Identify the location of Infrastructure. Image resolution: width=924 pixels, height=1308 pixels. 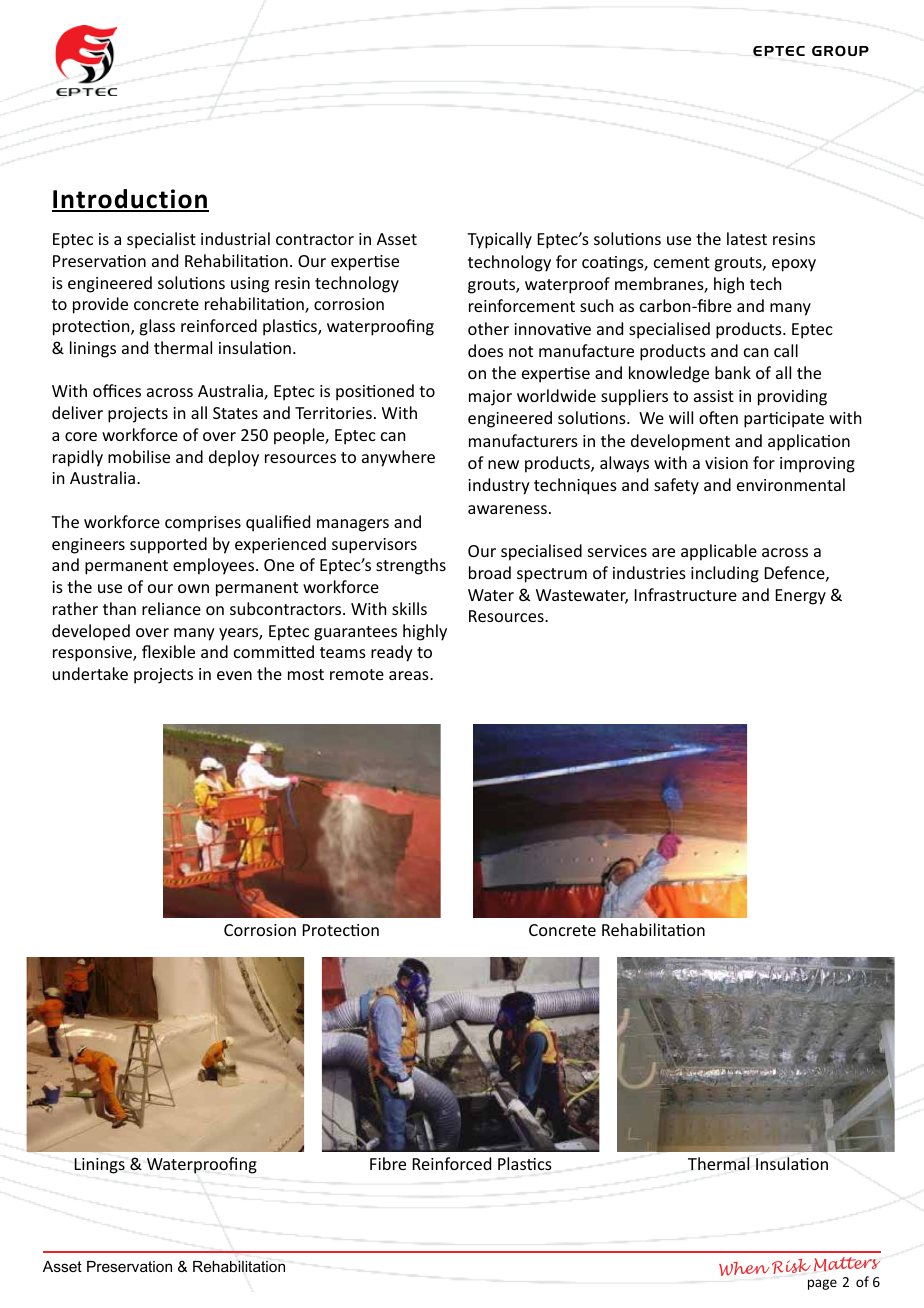
(686, 594).
